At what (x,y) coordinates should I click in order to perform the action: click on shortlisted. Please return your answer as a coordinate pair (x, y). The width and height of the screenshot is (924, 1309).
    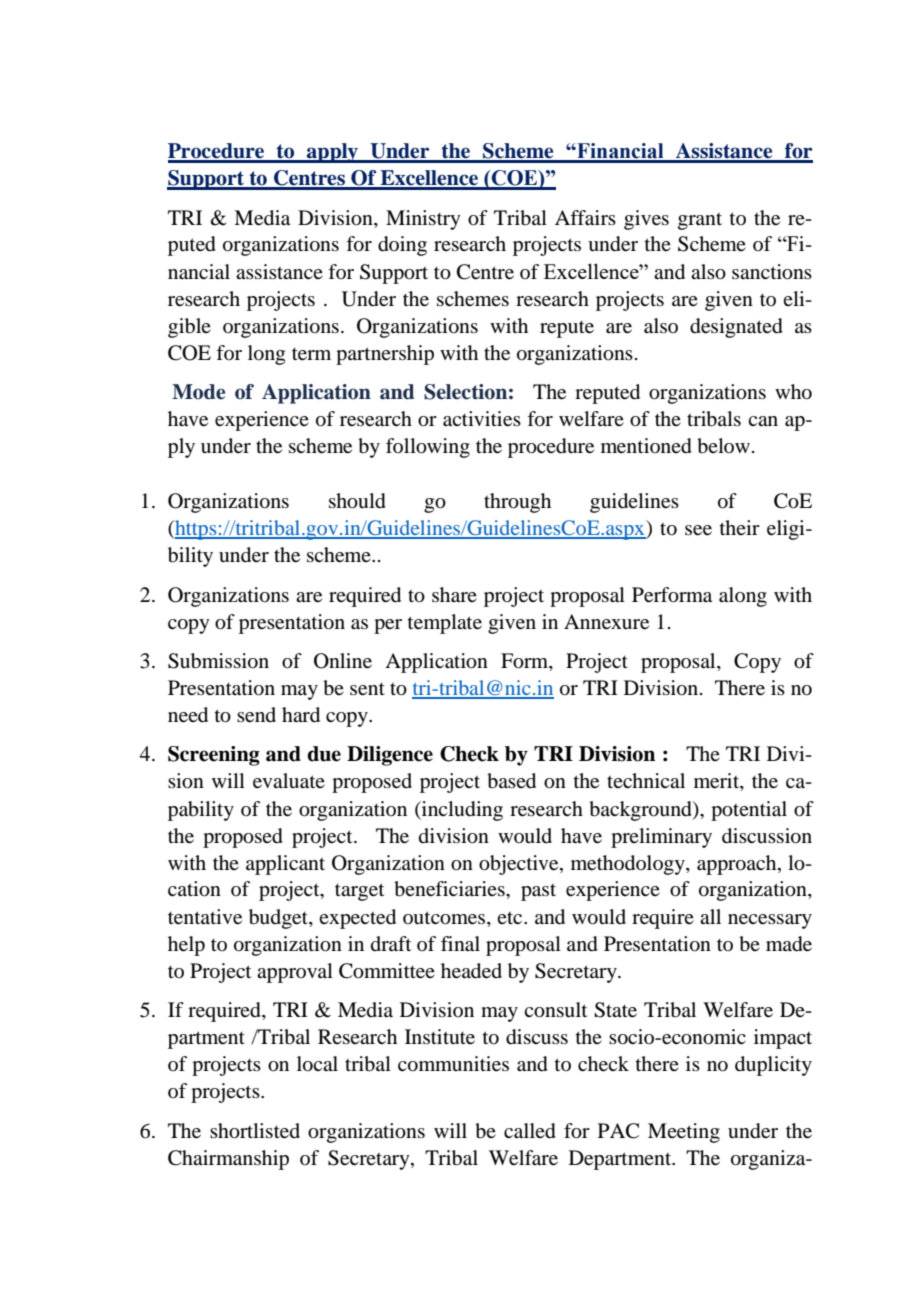
    Looking at the image, I should click on (255, 1131).
